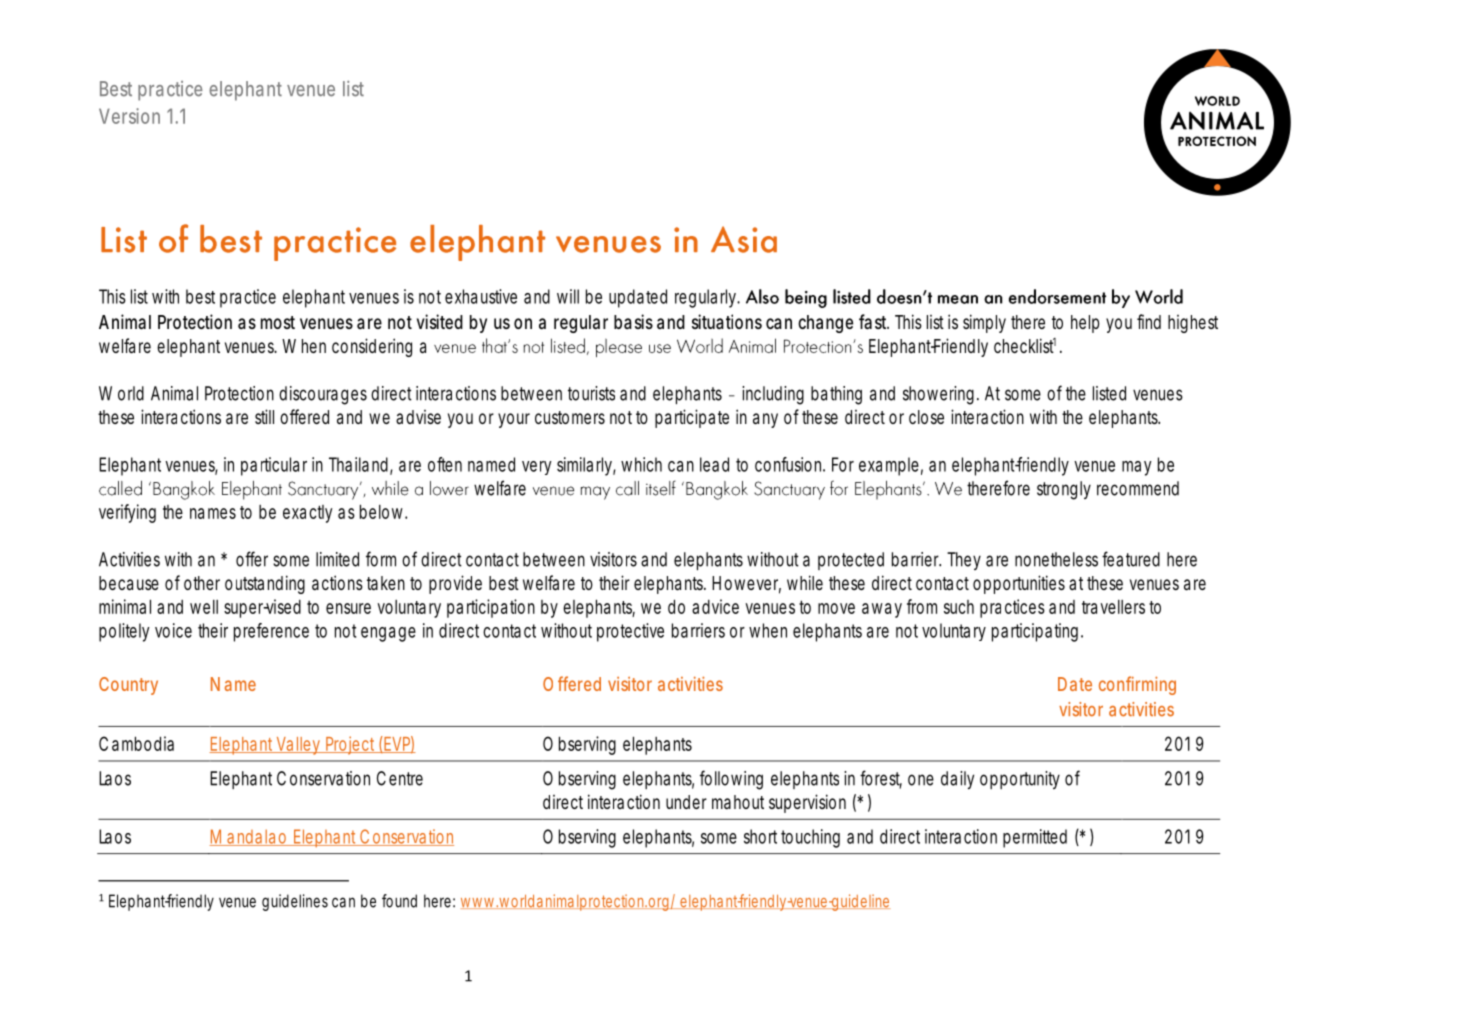 The height and width of the document is (1035, 1464). What do you see at coordinates (568, 296) in the document?
I see `will` at bounding box center [568, 296].
